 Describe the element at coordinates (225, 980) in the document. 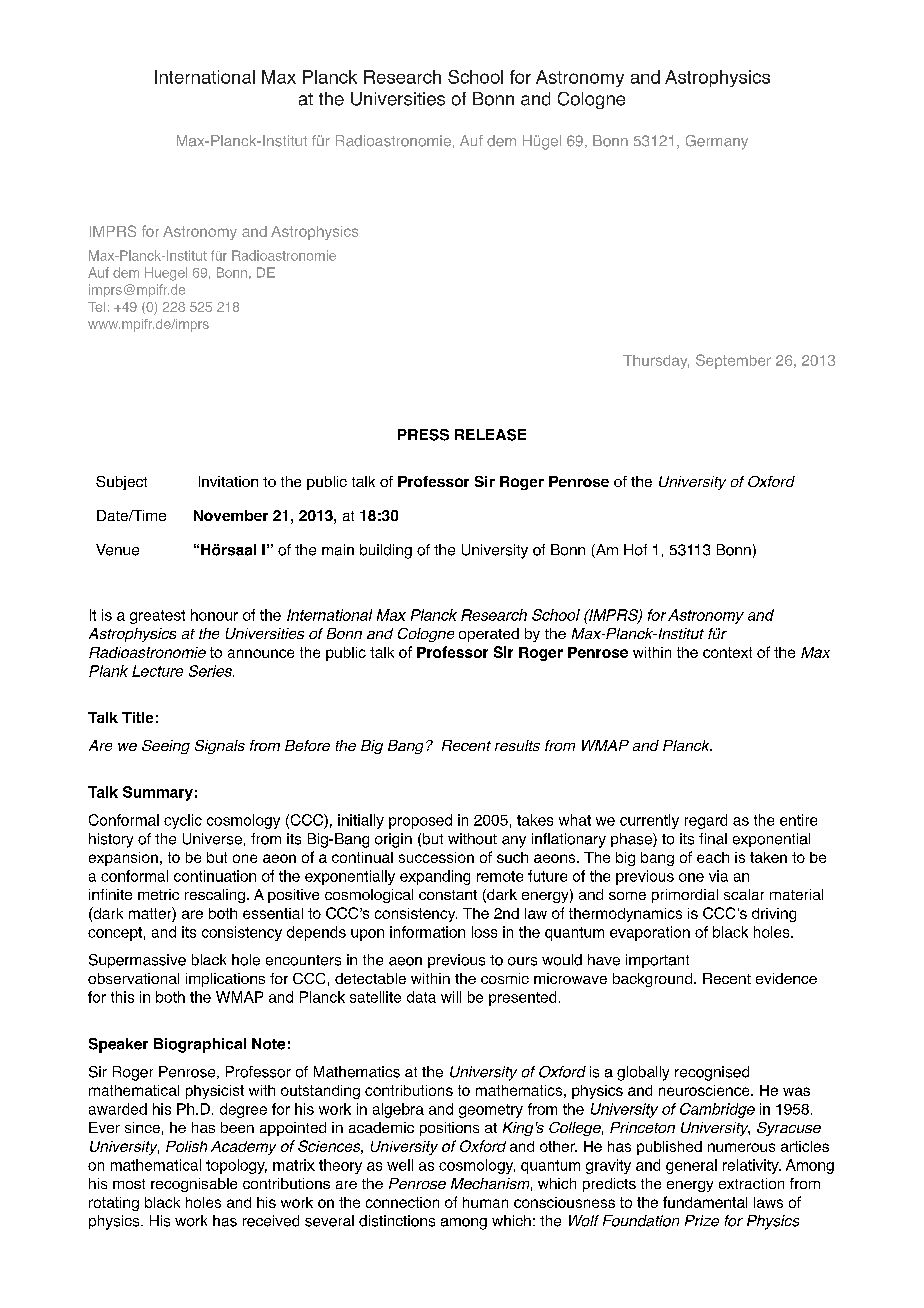

I see `implications` at that location.
